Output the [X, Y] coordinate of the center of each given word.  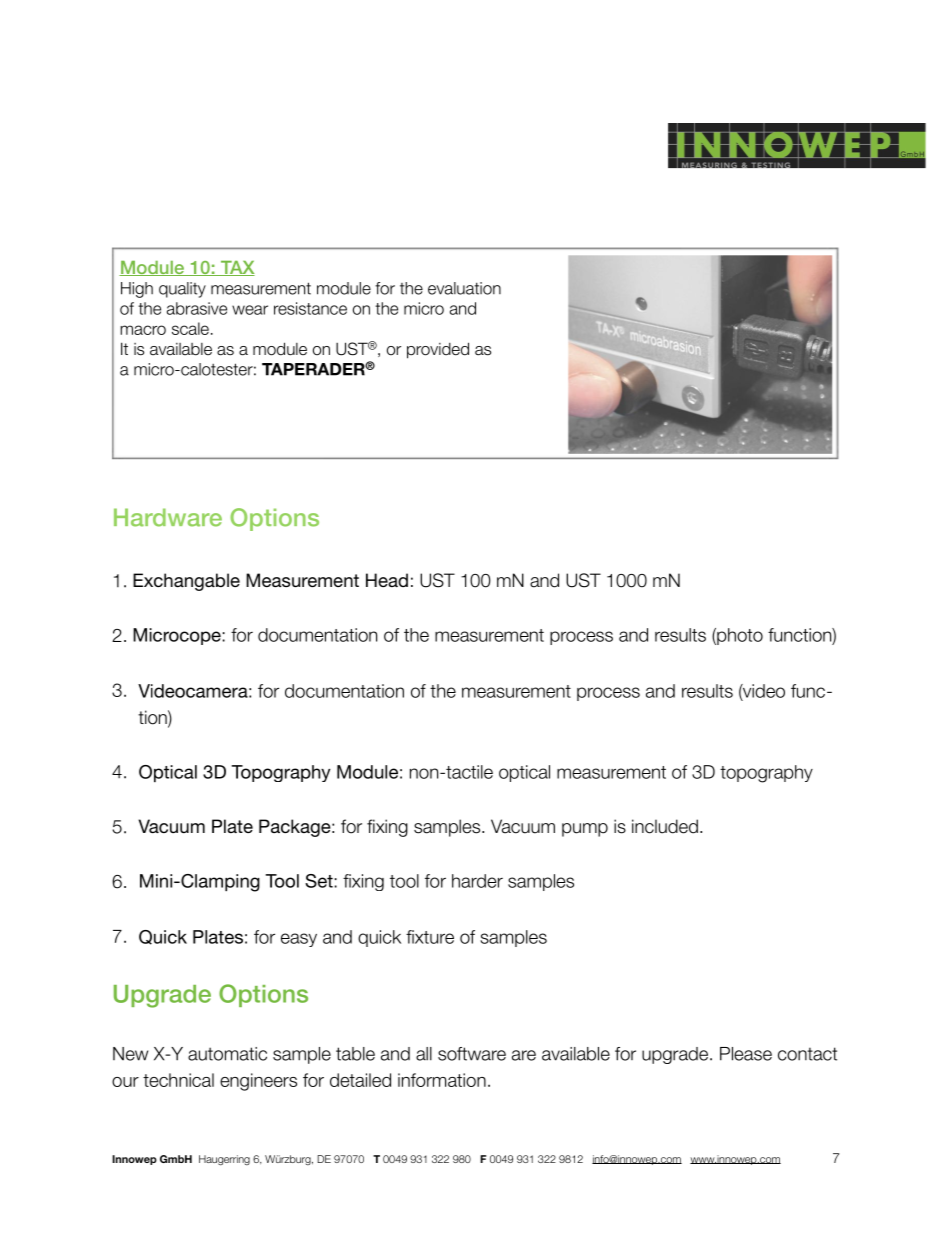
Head [387, 580]
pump [585, 830]
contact [807, 1054]
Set [319, 881]
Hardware [168, 517]
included [665, 826]
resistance [310, 308]
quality [182, 290]
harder [477, 881]
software [472, 1054]
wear [250, 310]
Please [746, 1054]
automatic [227, 1054]
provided [438, 350]
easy [299, 940]
